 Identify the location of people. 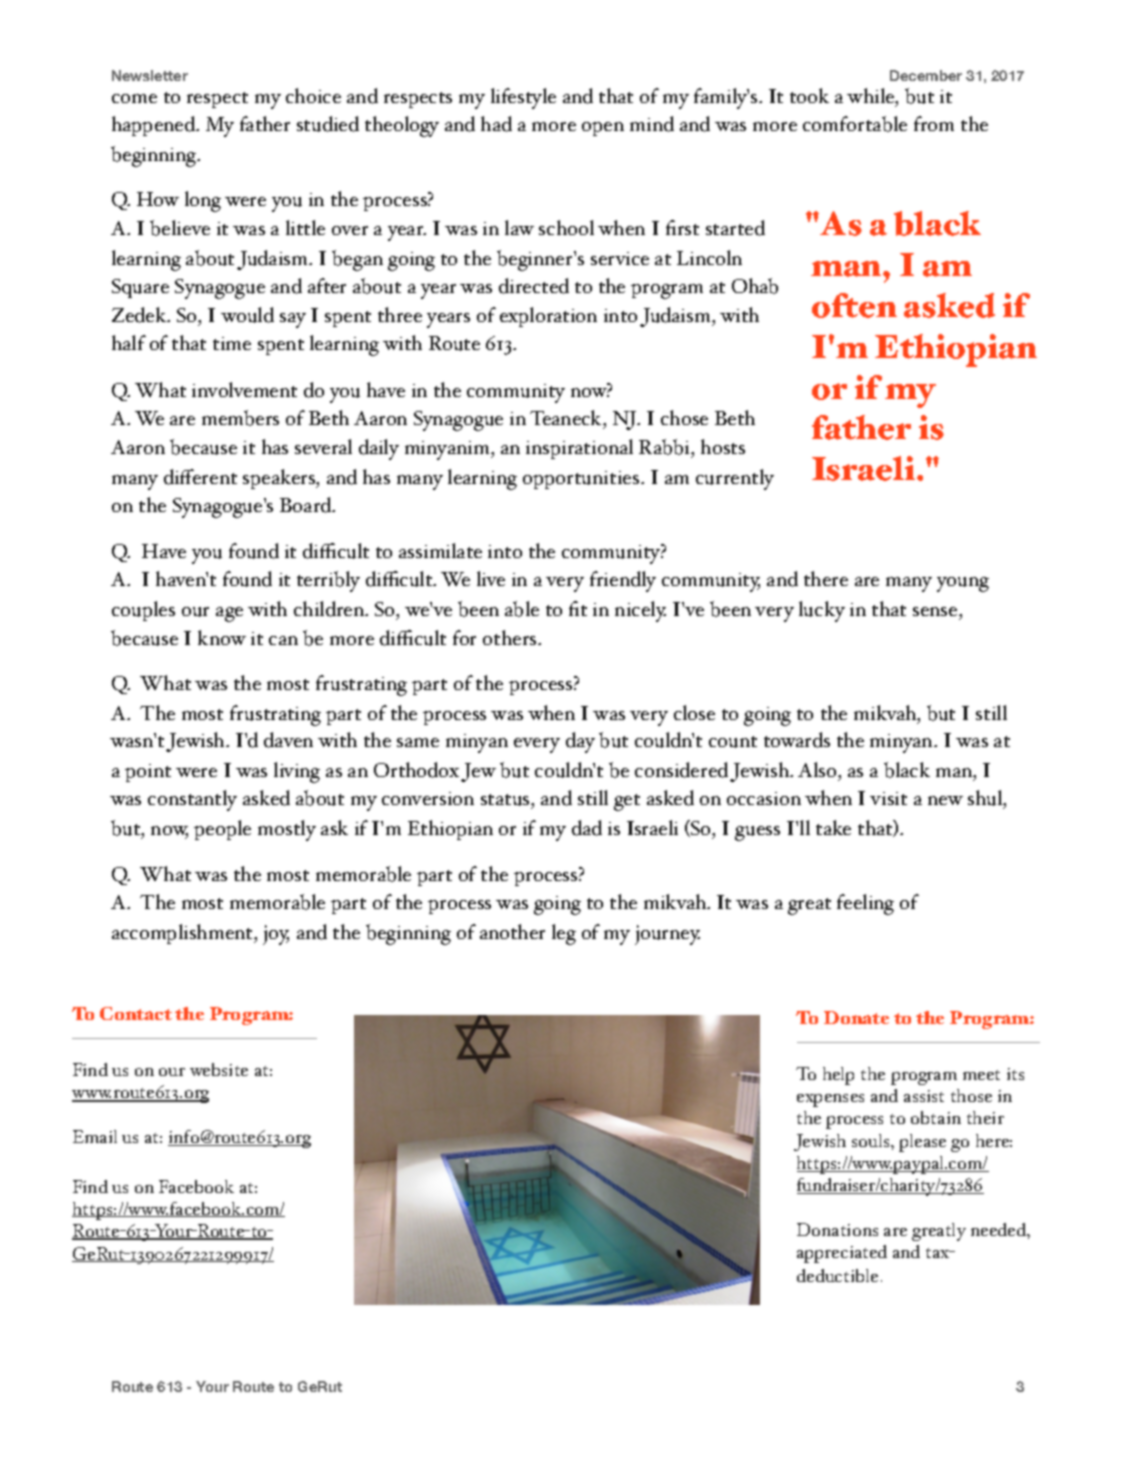
(222, 830).
